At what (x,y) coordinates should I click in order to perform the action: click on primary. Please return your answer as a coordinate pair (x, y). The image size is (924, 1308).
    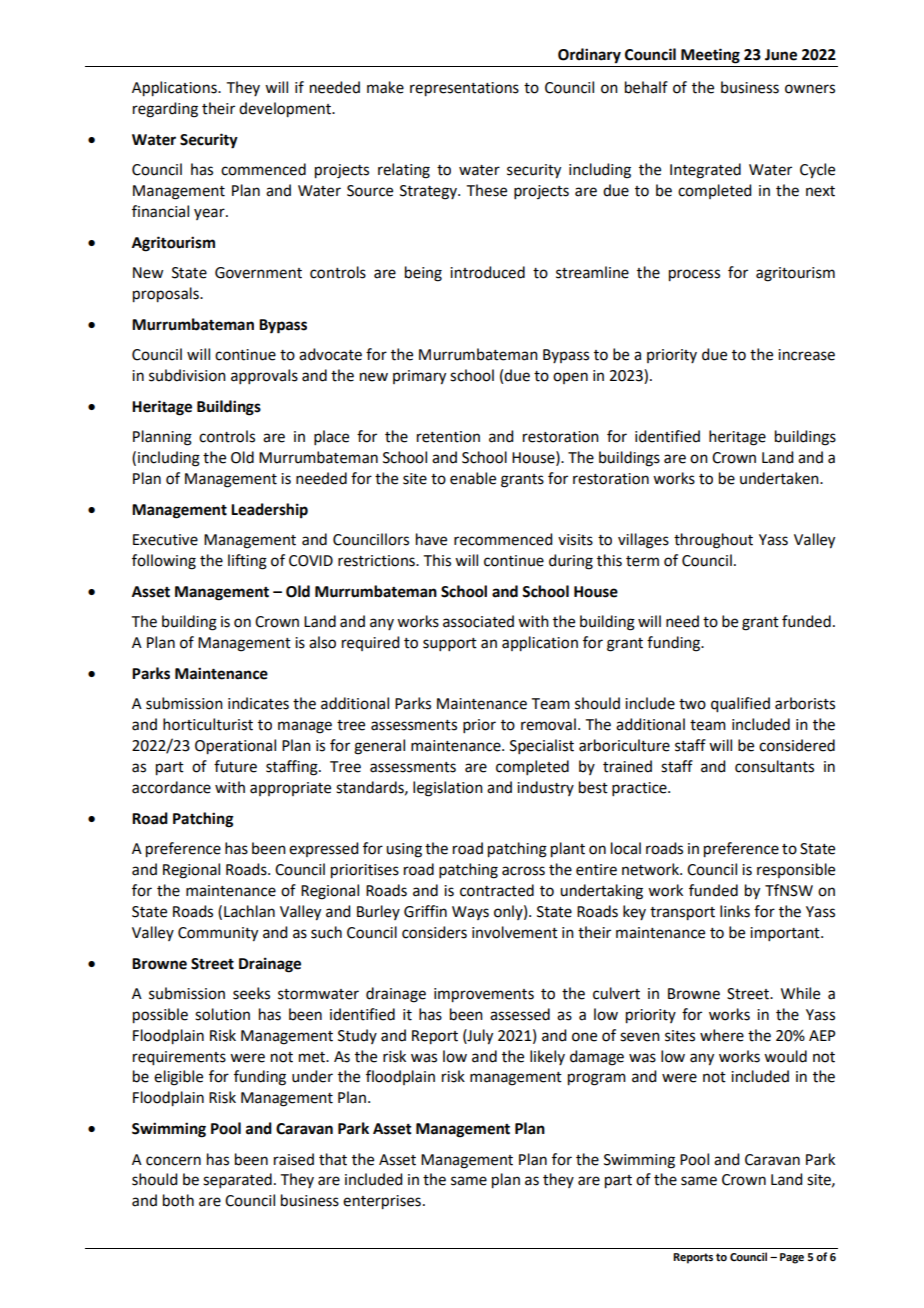
    Looking at the image, I should click on (419, 377).
